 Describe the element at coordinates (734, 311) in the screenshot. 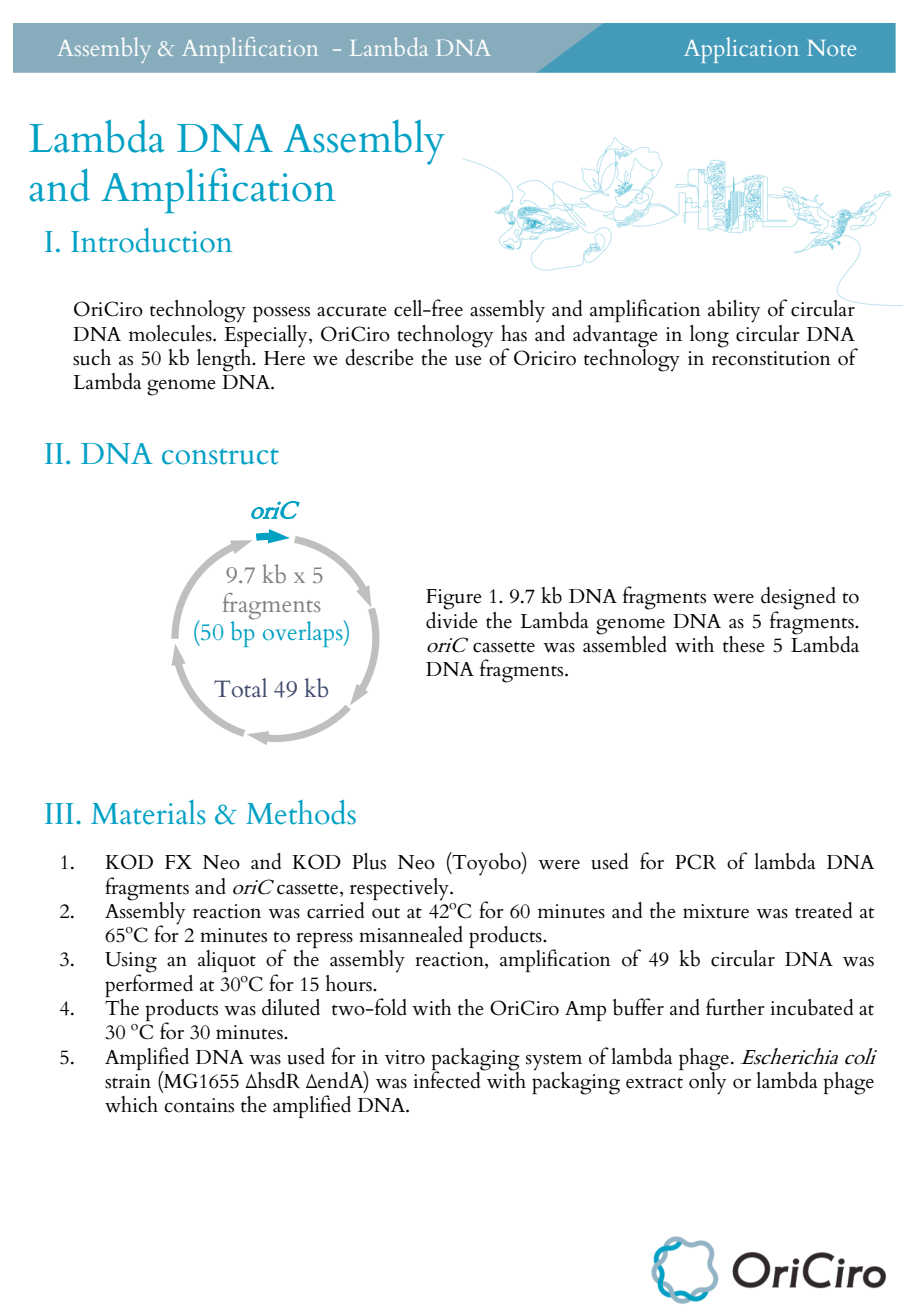

I see `ability` at that location.
